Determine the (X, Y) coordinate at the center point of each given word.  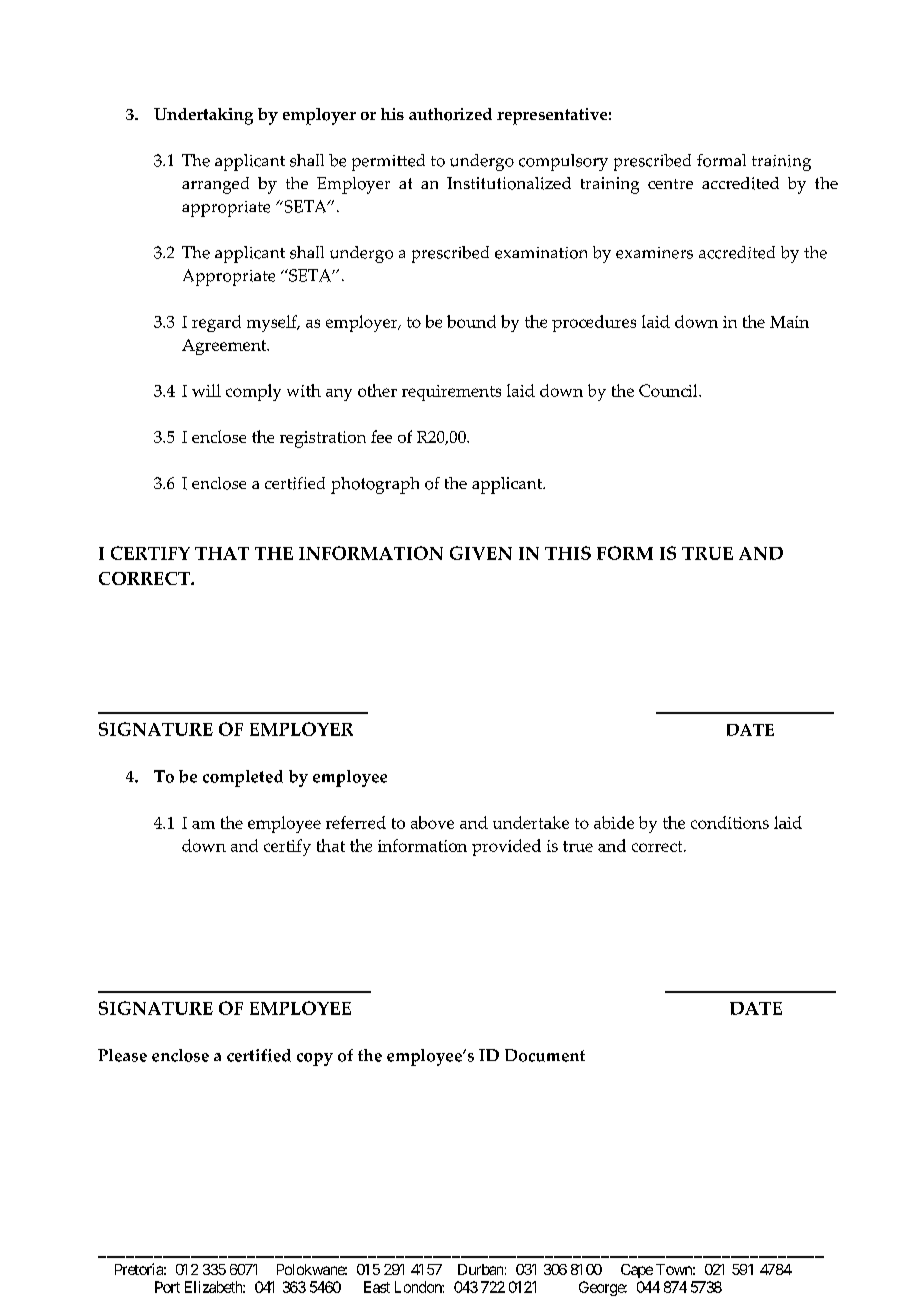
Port (167, 1287)
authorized (450, 114)
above (432, 822)
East (377, 1287)
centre (670, 184)
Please (122, 1055)
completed (243, 778)
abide (614, 822)
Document (545, 1055)
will (206, 390)
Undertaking (203, 116)
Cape (637, 1271)
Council (669, 390)
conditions (730, 822)
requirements (451, 393)
